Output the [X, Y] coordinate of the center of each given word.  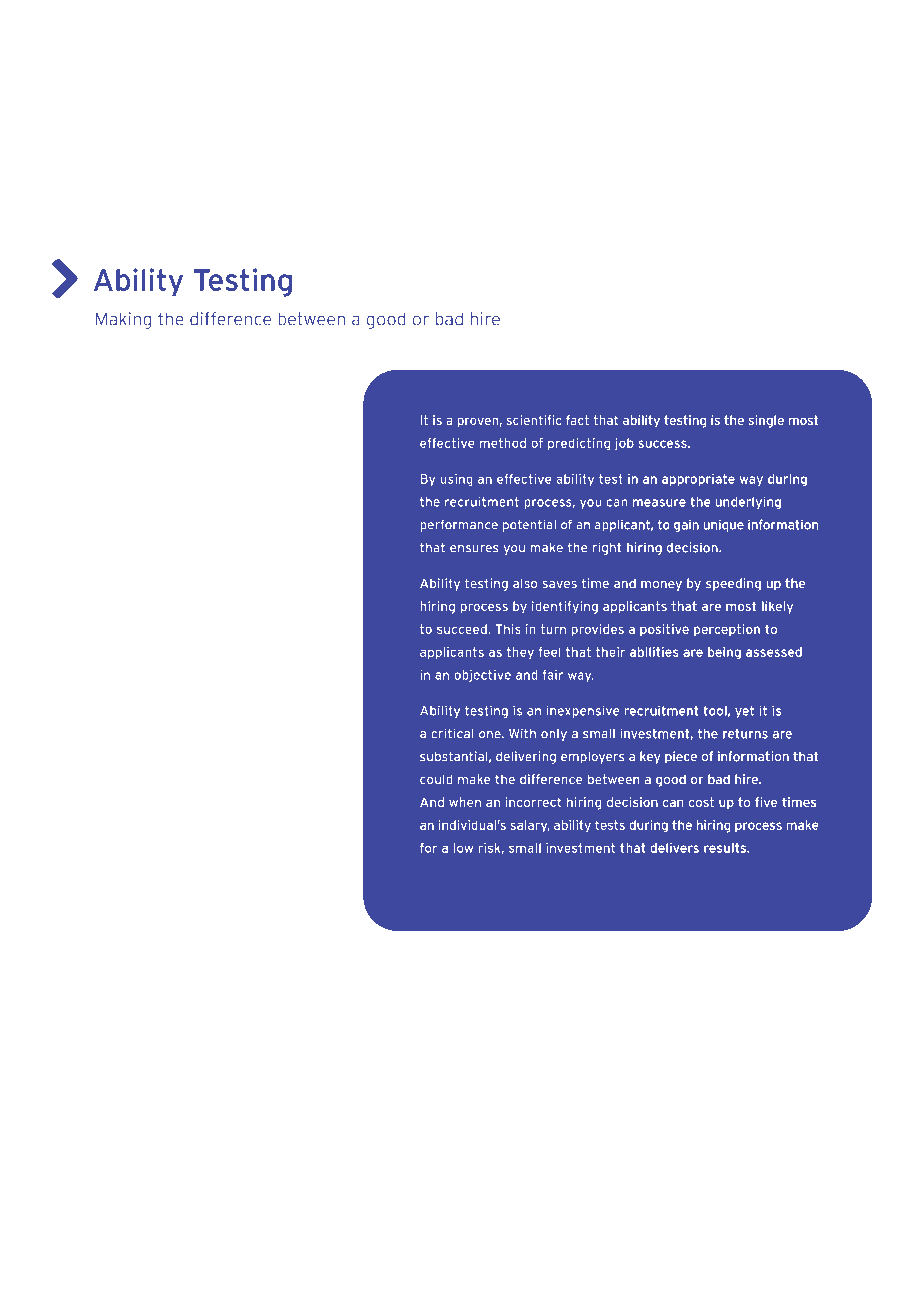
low [463, 848]
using [457, 480]
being [724, 653]
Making [123, 320]
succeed [463, 629]
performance [459, 525]
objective [482, 676]
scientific [534, 420]
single [766, 421]
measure [659, 503]
